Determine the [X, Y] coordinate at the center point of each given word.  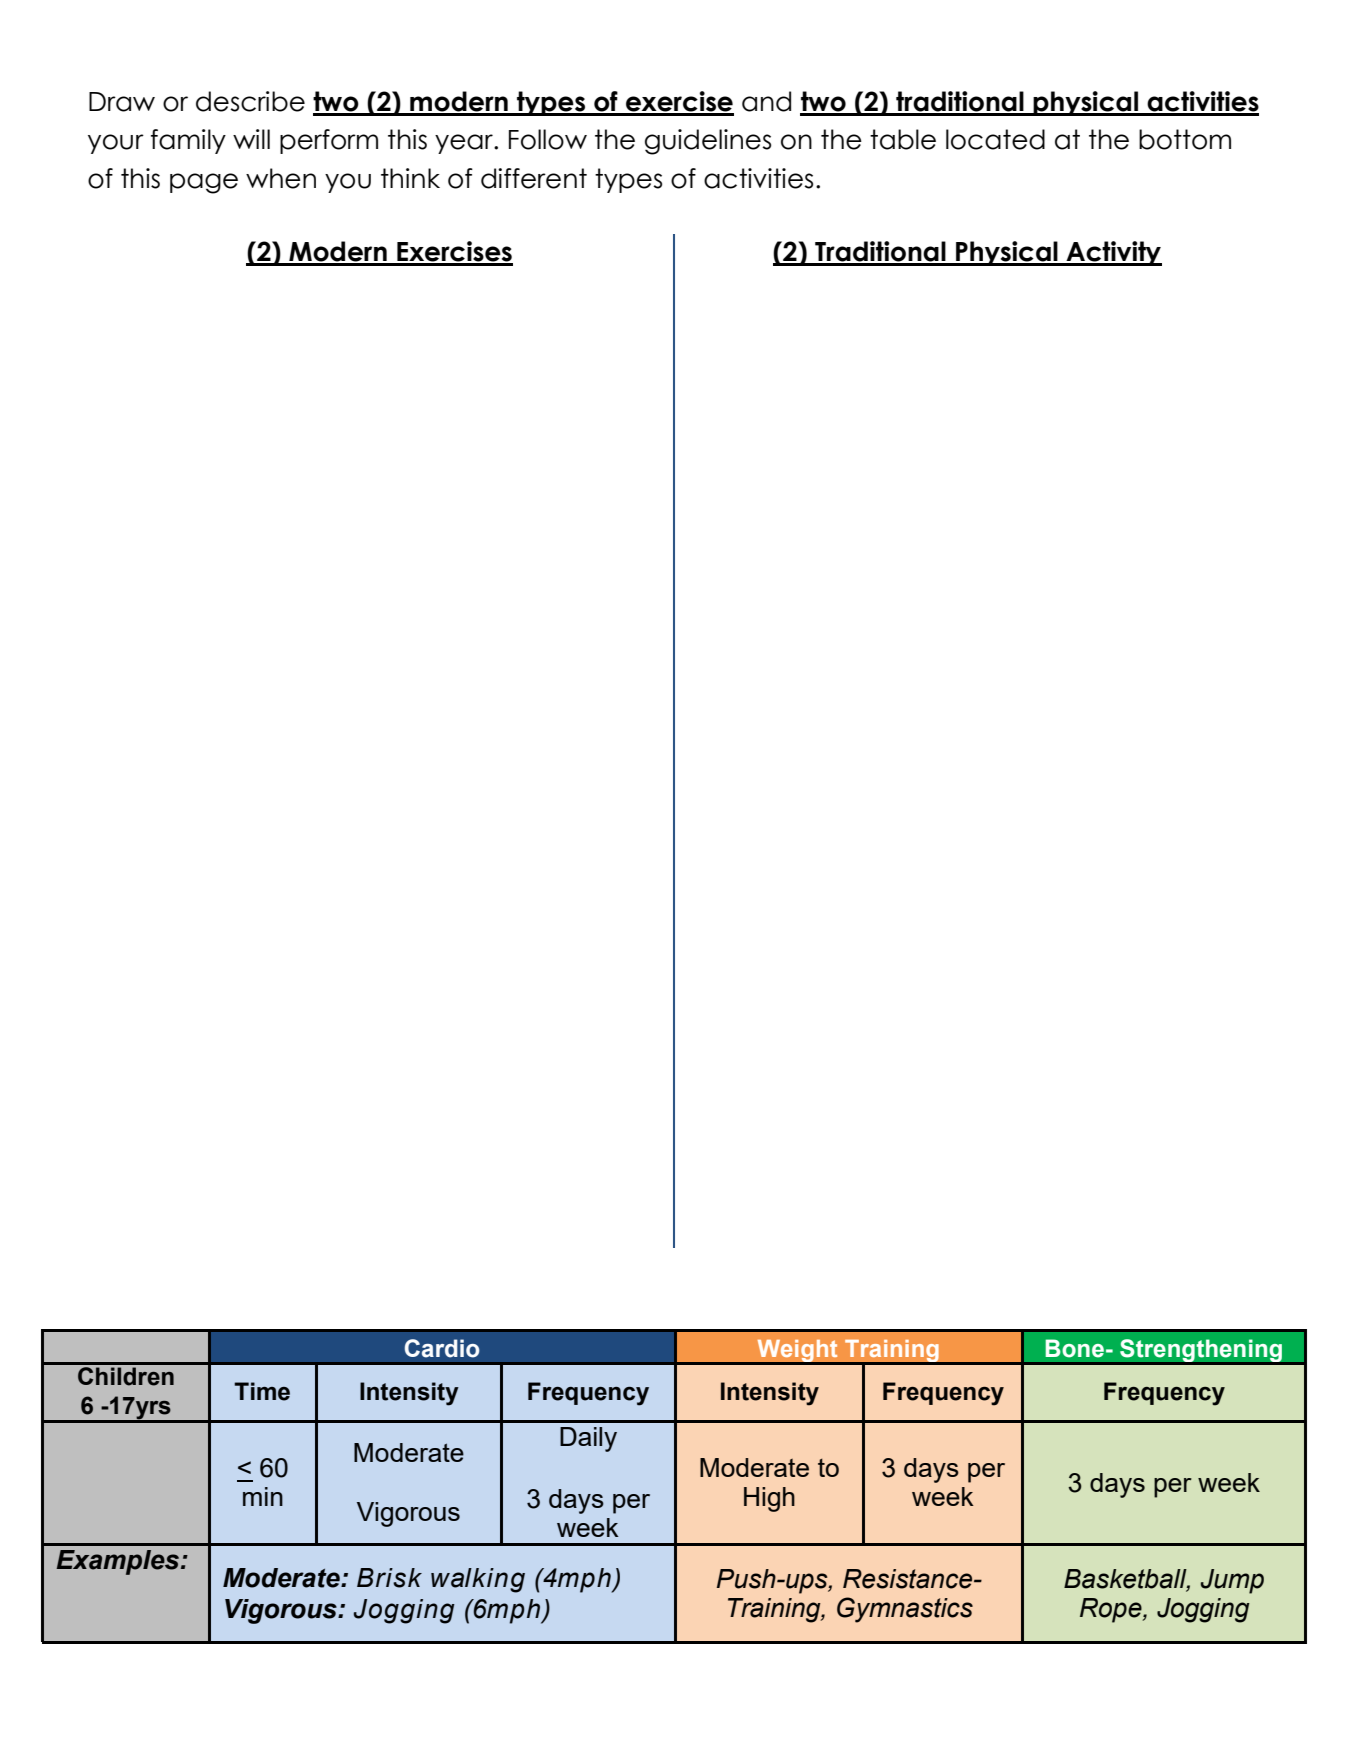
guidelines [708, 142]
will [251, 139]
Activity [1113, 253]
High [769, 1499]
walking [478, 1580]
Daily [588, 1439]
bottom [1185, 139]
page [204, 183]
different [534, 178]
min [263, 1496]
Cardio [442, 1348]
